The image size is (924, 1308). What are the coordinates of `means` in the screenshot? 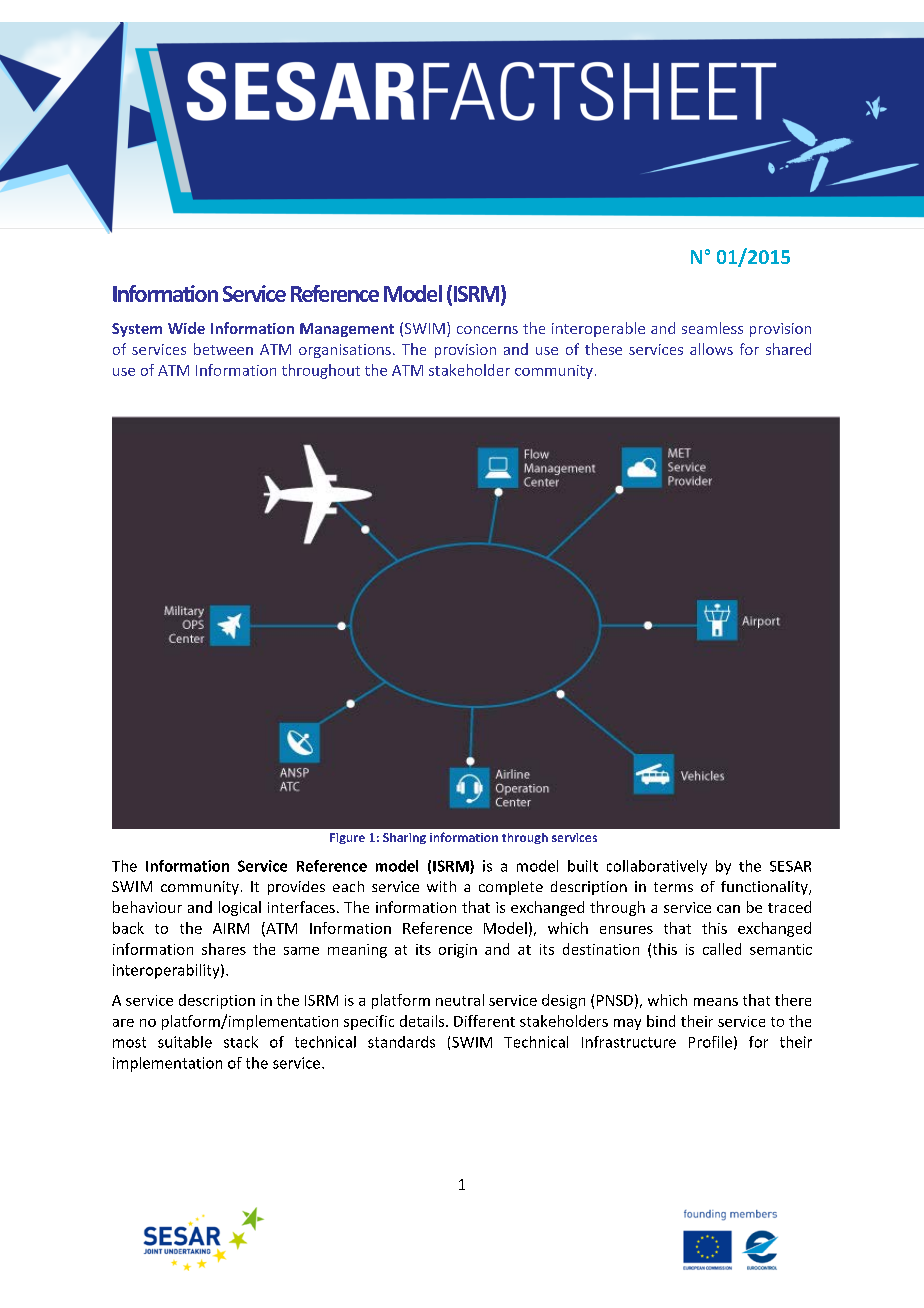 It's located at (716, 1002).
